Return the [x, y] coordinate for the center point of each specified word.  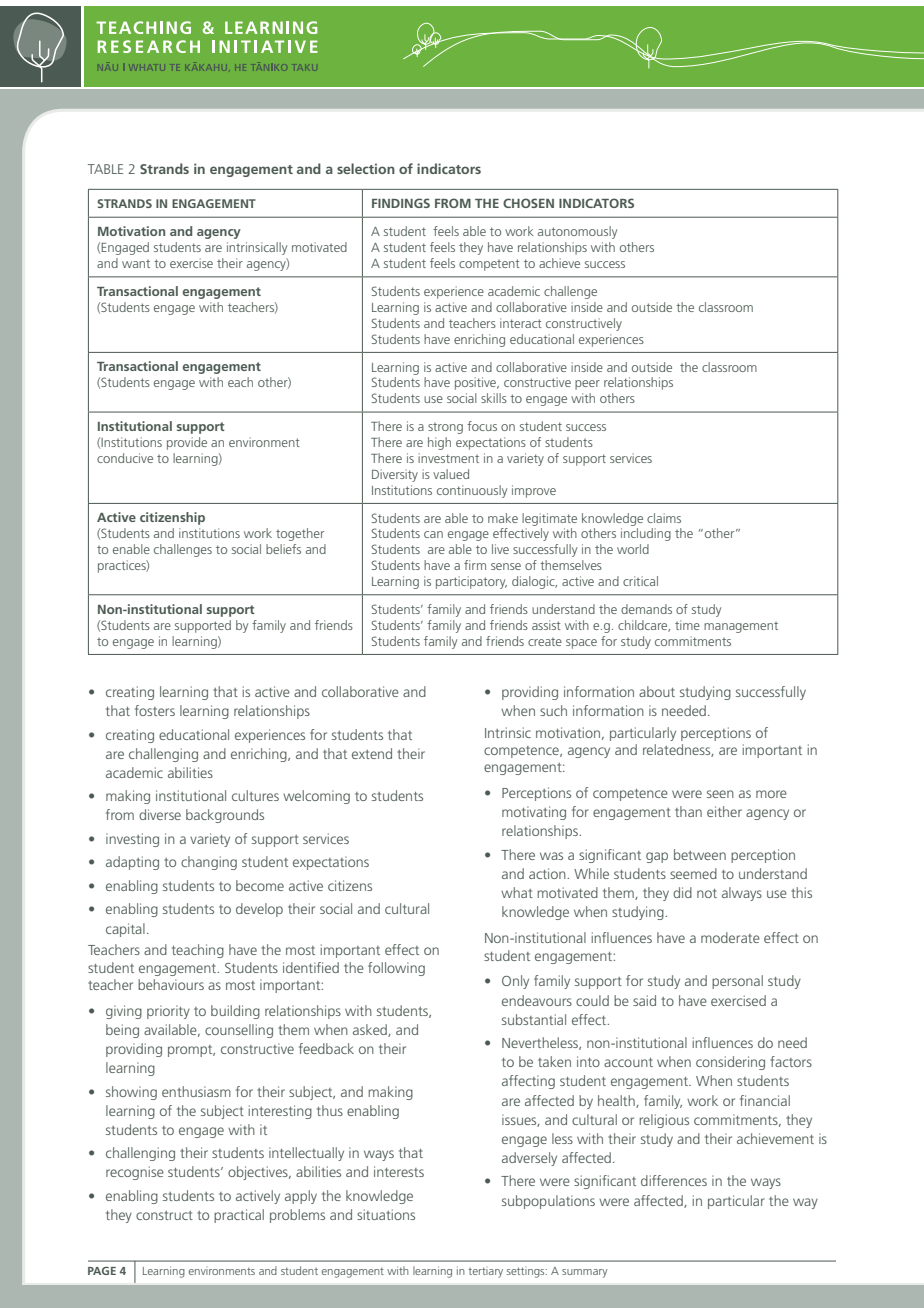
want [136, 264]
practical [239, 1216]
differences [674, 1180]
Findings [401, 203]
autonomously [577, 232]
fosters [155, 710]
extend [372, 753]
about [657, 691]
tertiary [485, 1272]
